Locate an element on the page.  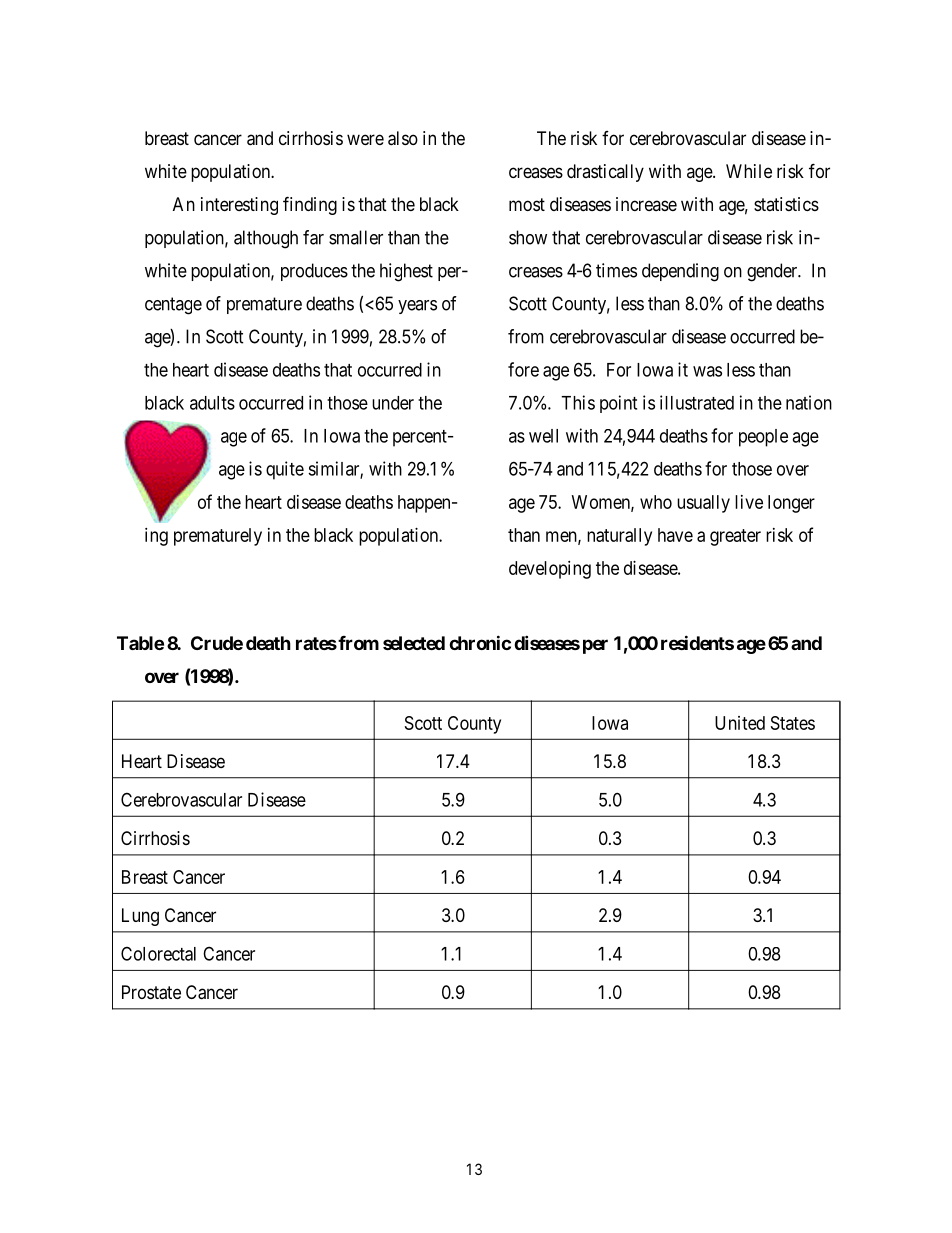
interesting is located at coordinates (239, 206).
